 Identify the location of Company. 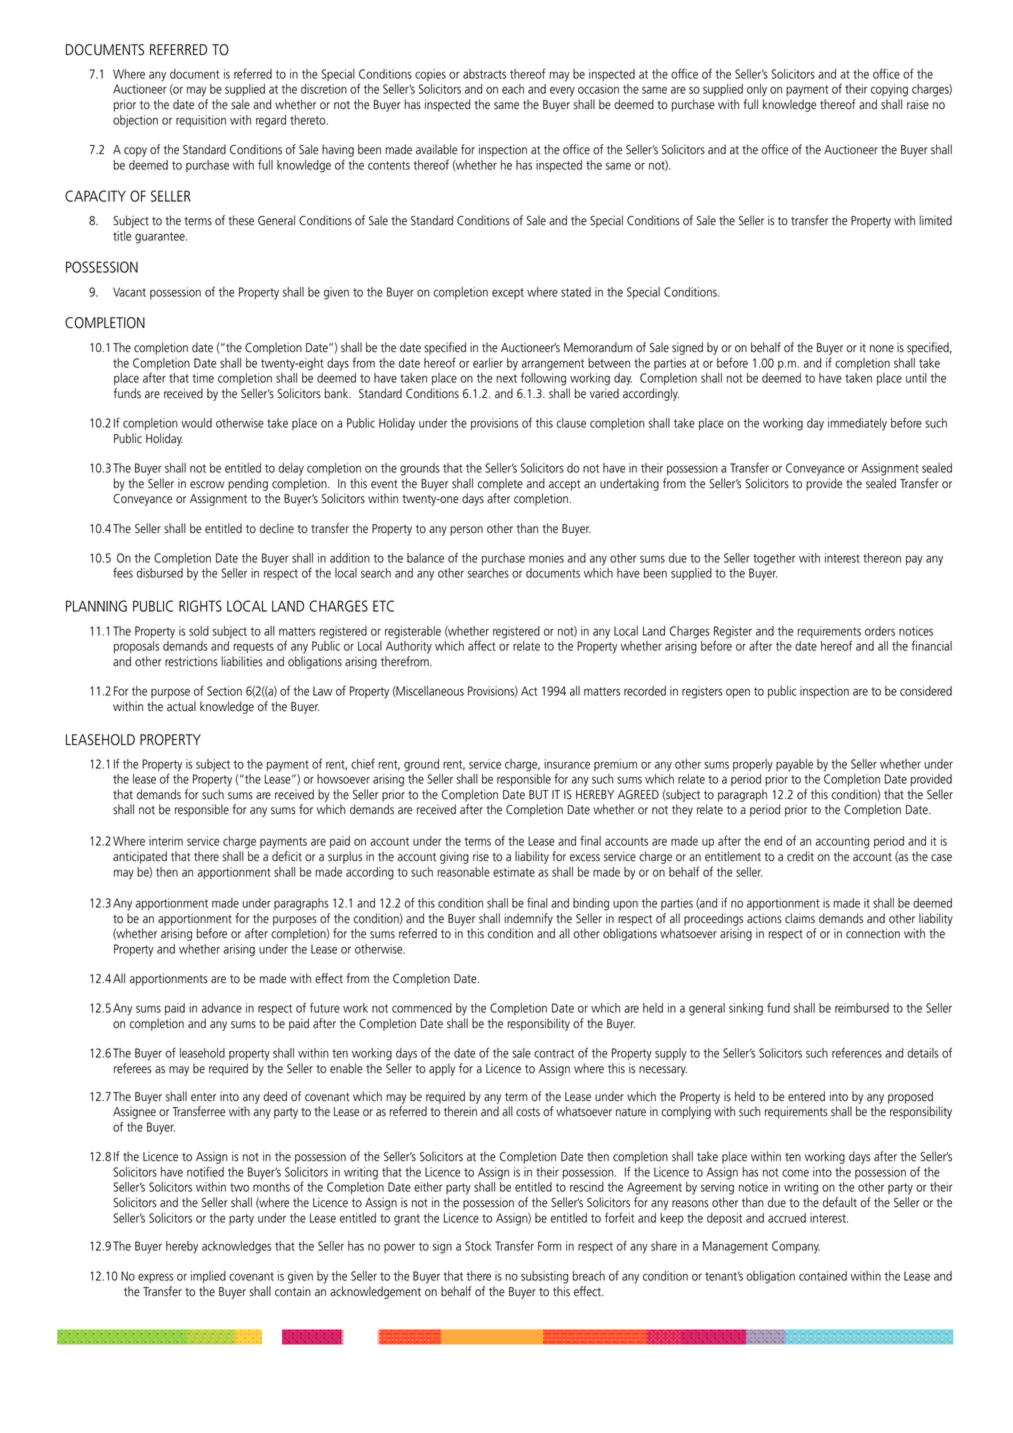
(796, 1247).
